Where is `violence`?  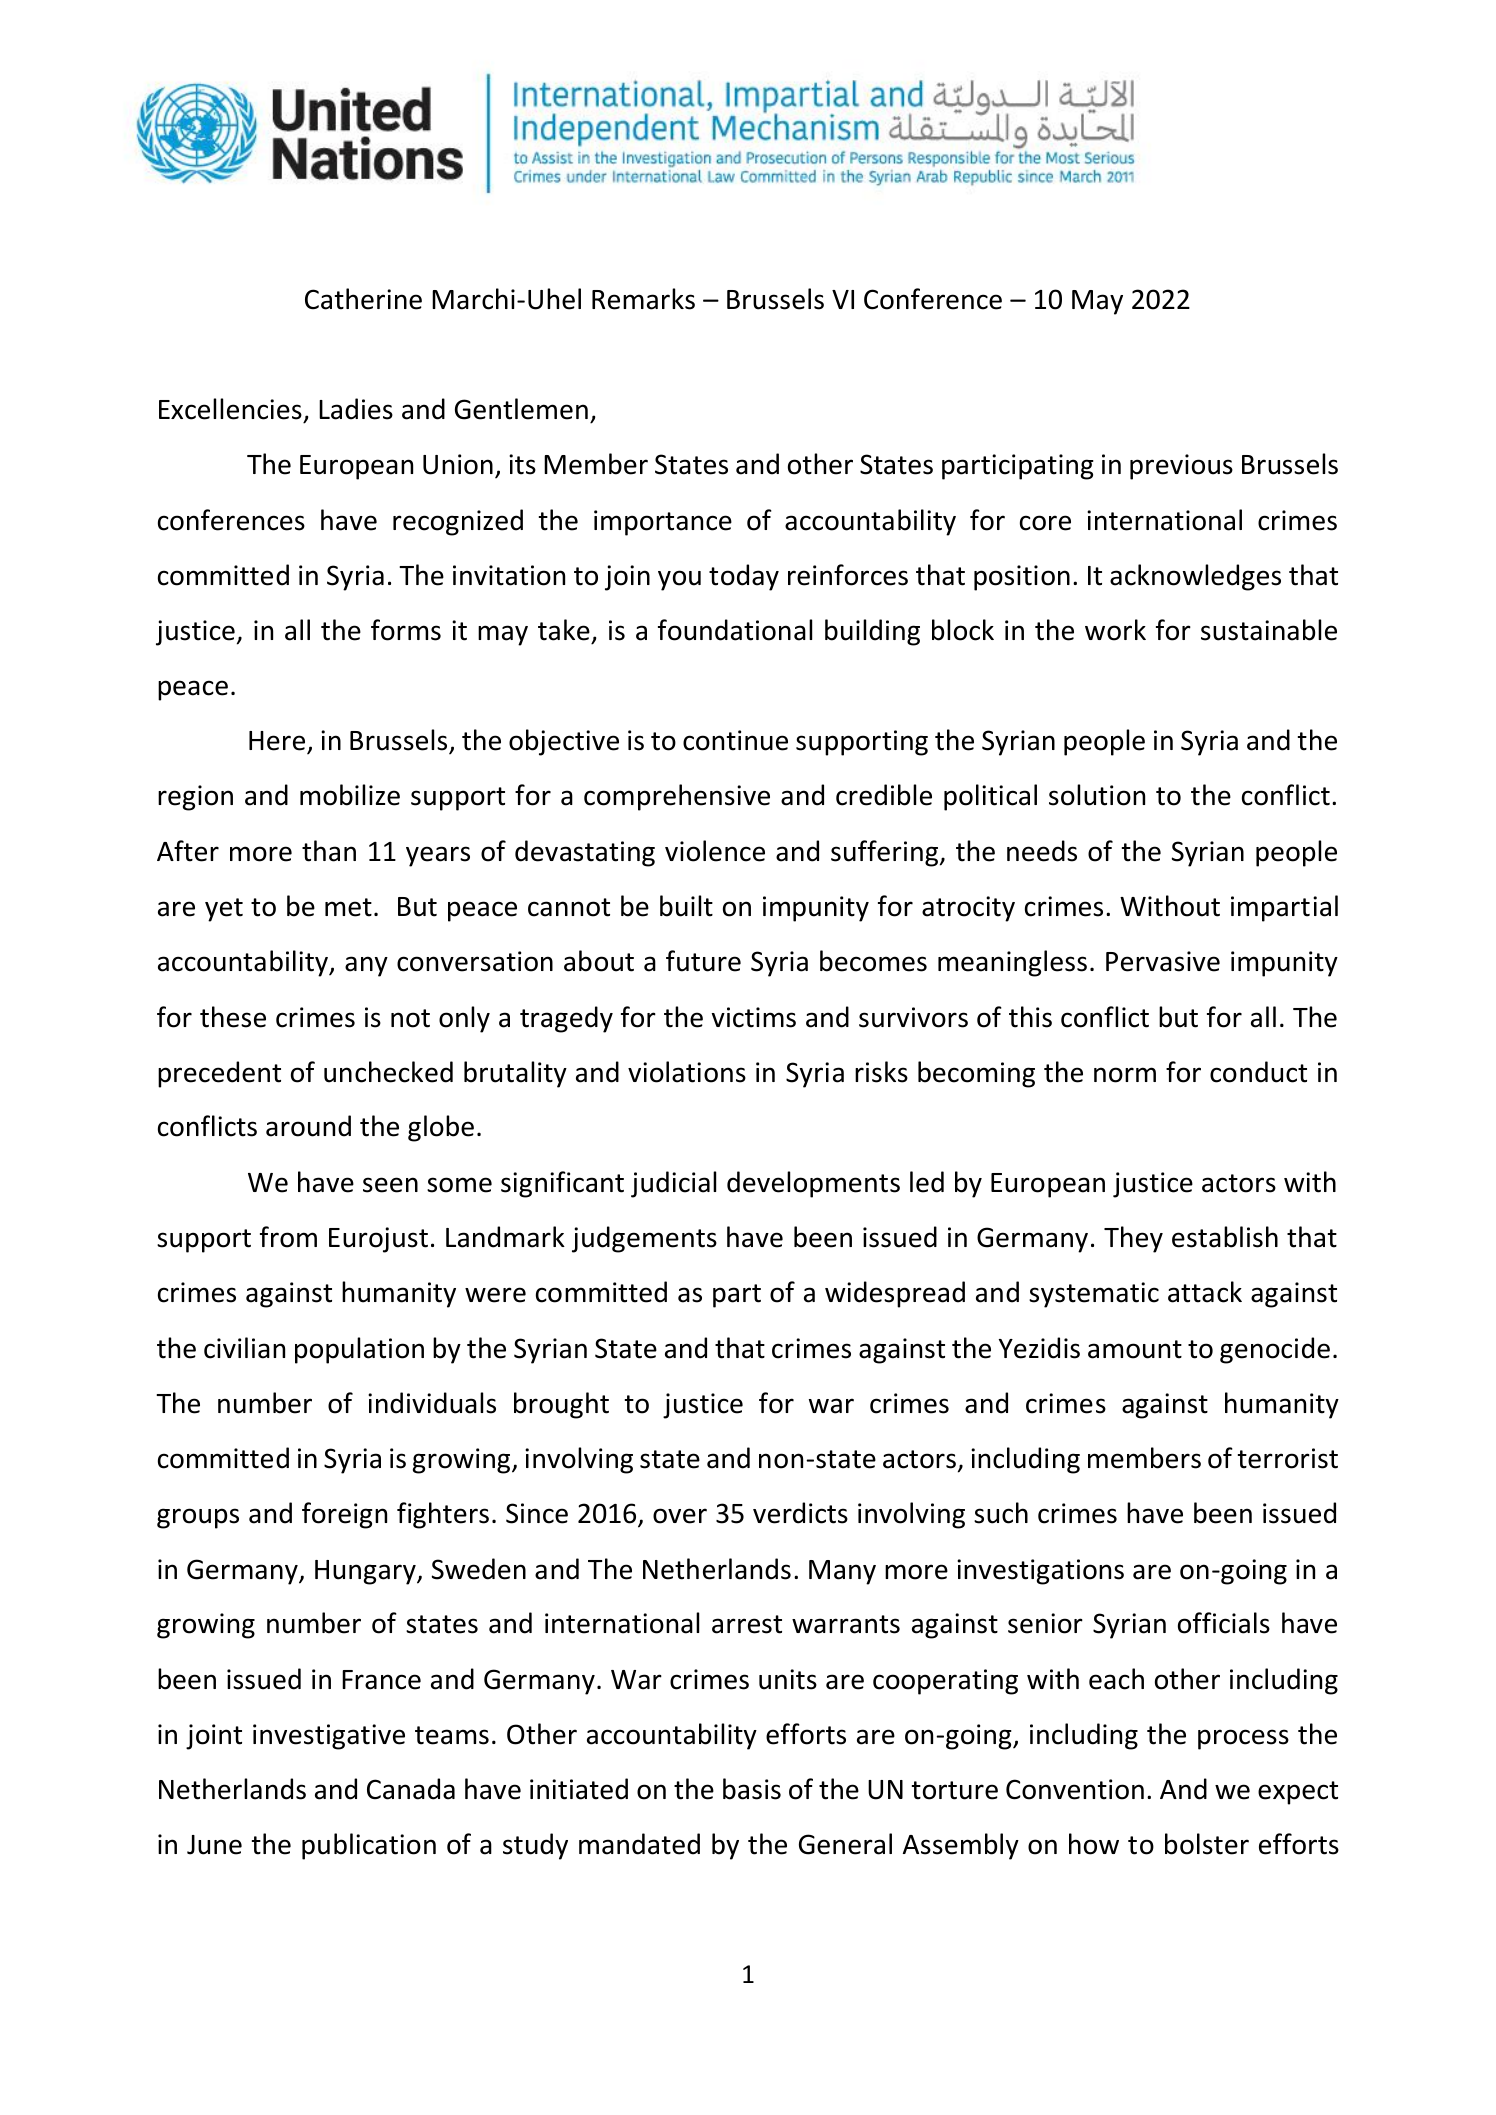 violence is located at coordinates (715, 851).
